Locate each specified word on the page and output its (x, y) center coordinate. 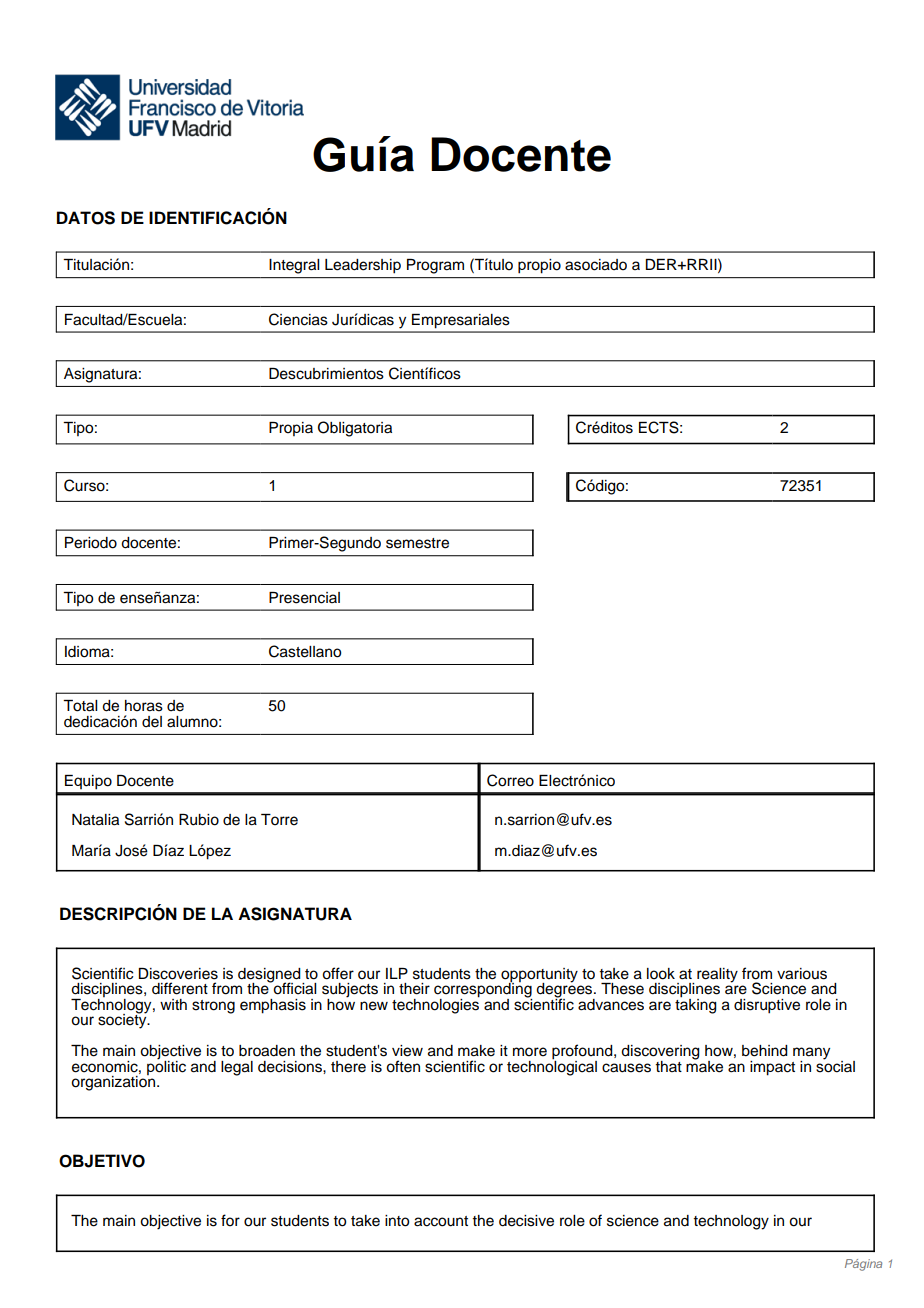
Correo (510, 780)
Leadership (363, 266)
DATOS (86, 218)
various (802, 974)
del (152, 722)
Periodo (91, 543)
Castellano (305, 651)
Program (435, 266)
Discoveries (178, 974)
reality (717, 975)
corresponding (483, 990)
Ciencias (298, 319)
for (230, 1220)
